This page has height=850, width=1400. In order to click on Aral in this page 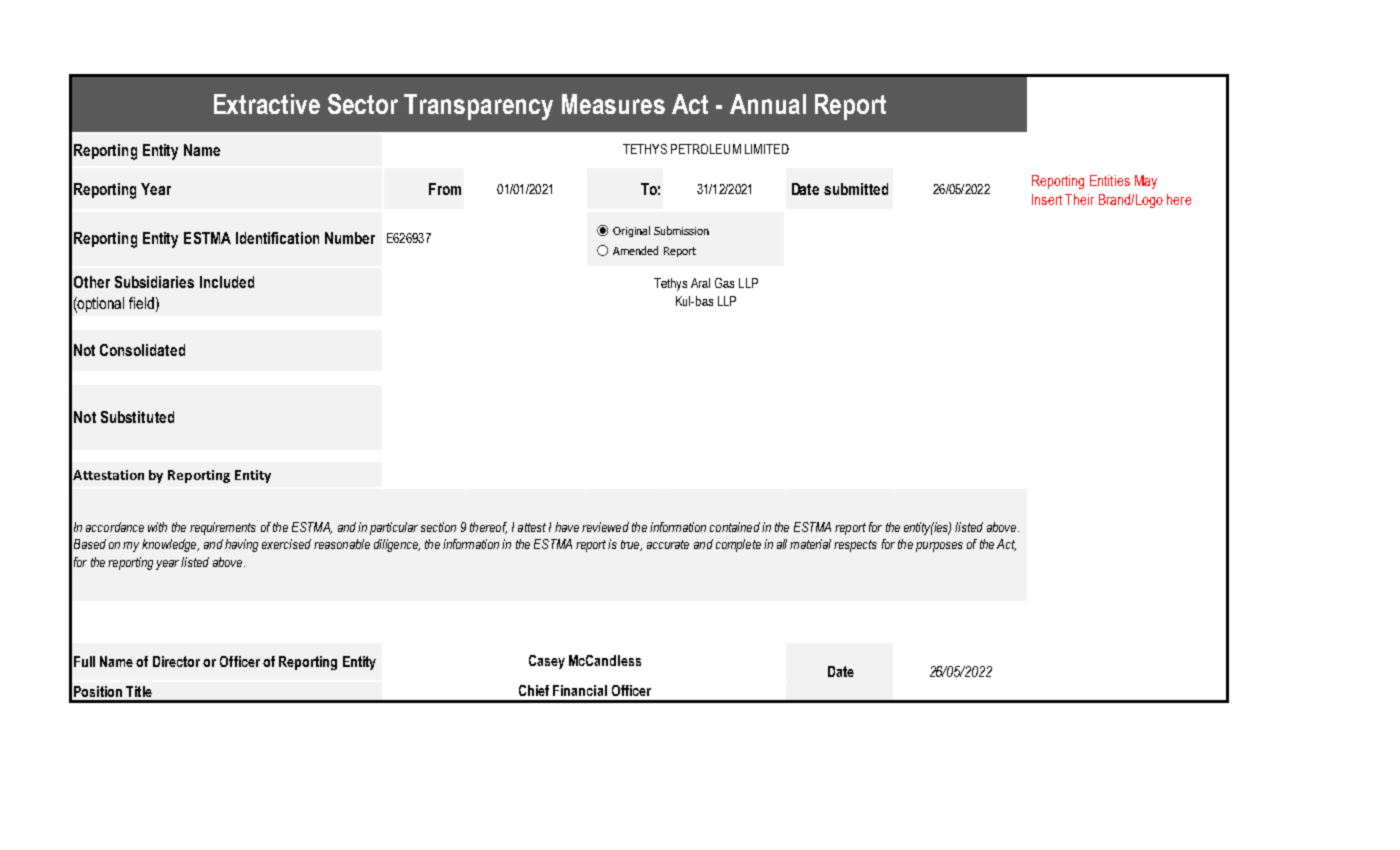, I will do `click(700, 283)`.
